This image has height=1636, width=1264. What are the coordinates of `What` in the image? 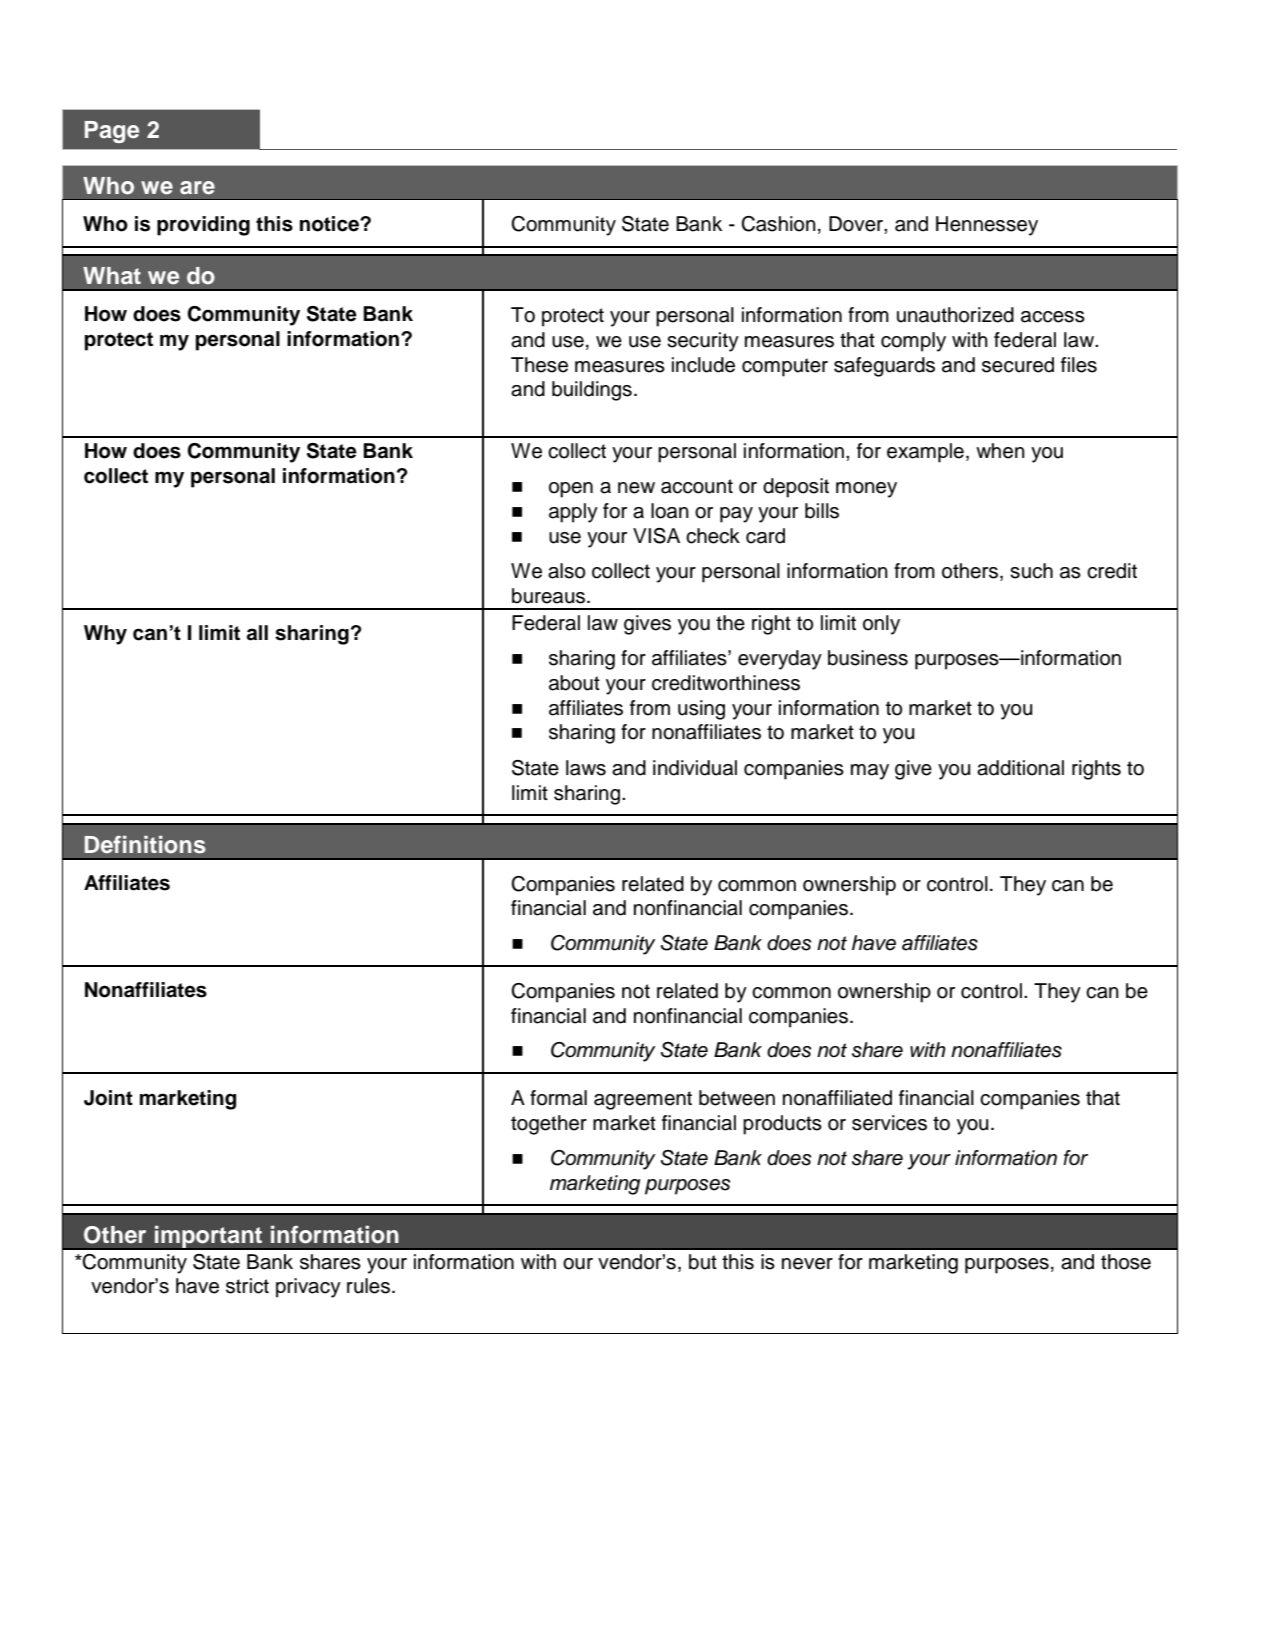 It's located at (112, 276).
